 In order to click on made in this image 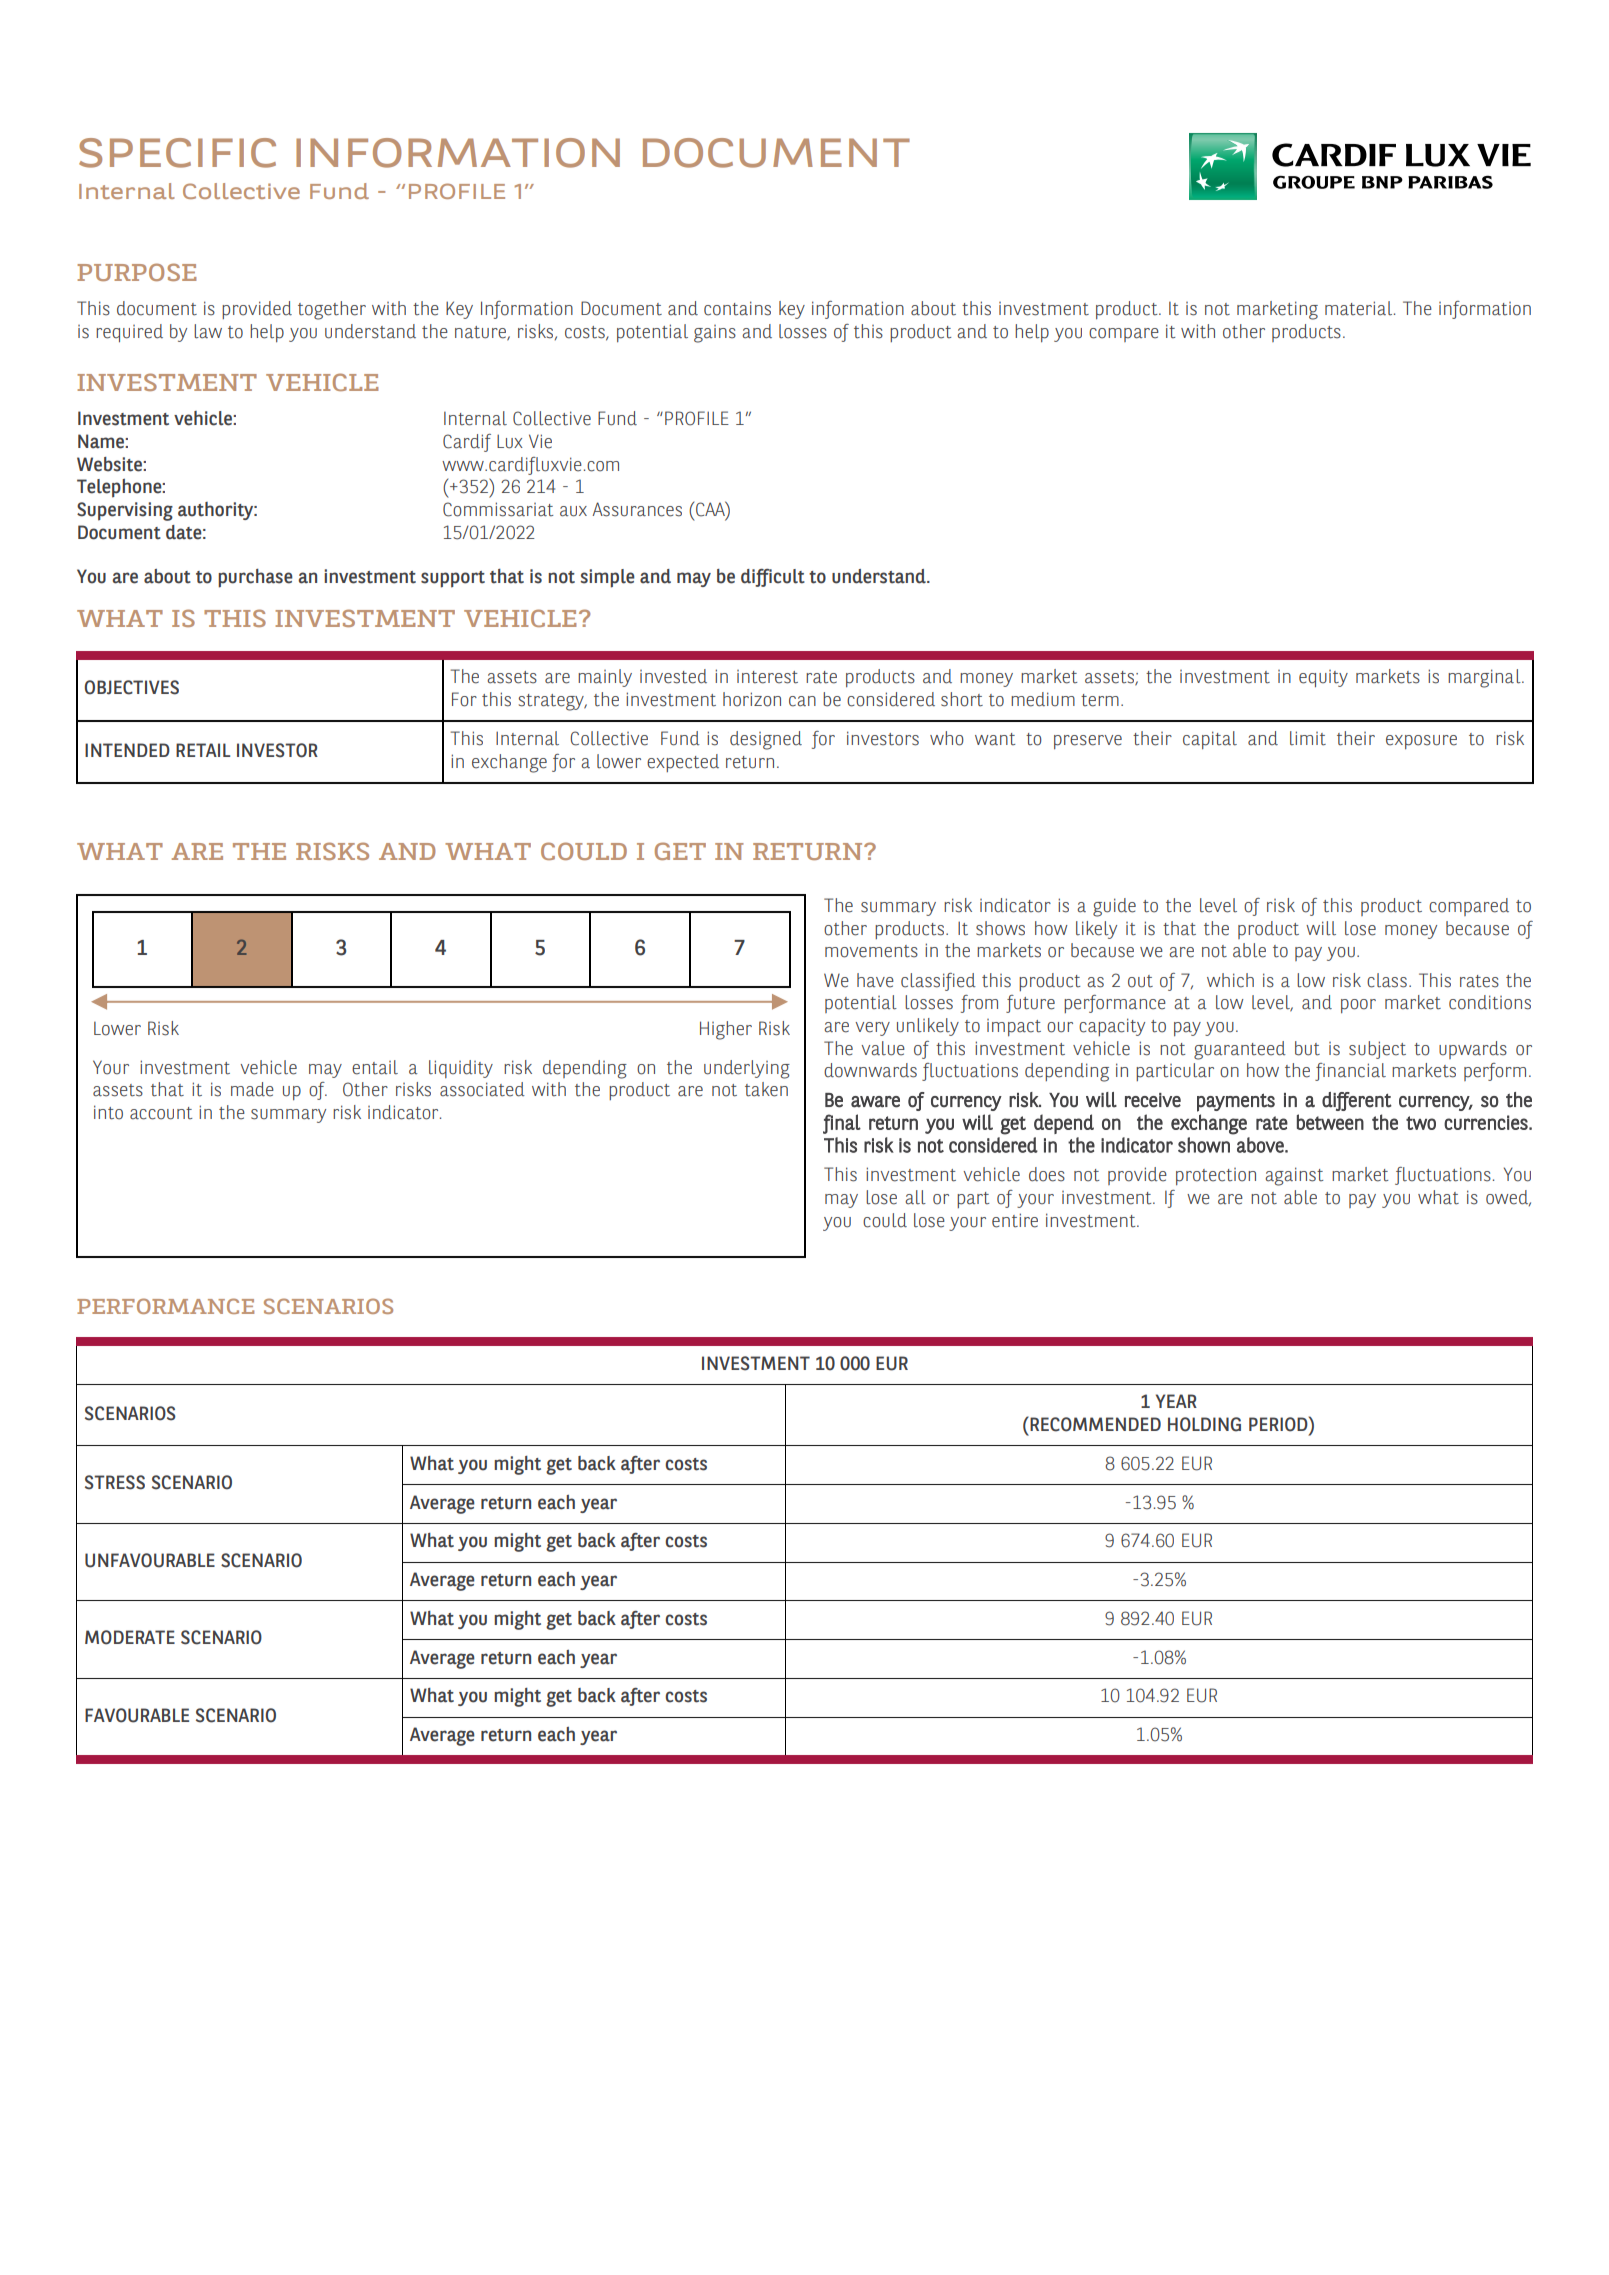, I will do `click(252, 1089)`.
